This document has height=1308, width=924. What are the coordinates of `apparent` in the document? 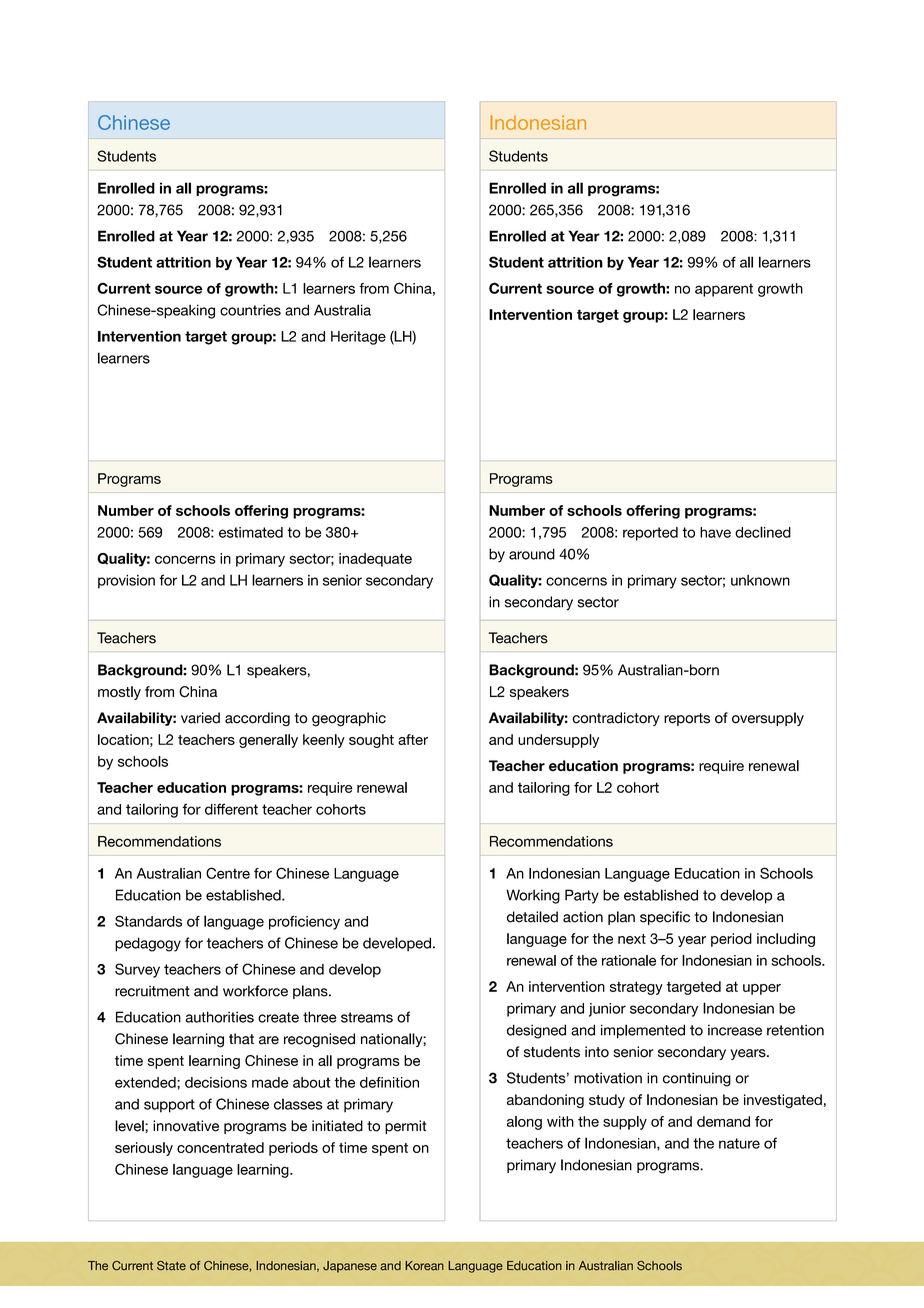 It's located at (724, 290).
